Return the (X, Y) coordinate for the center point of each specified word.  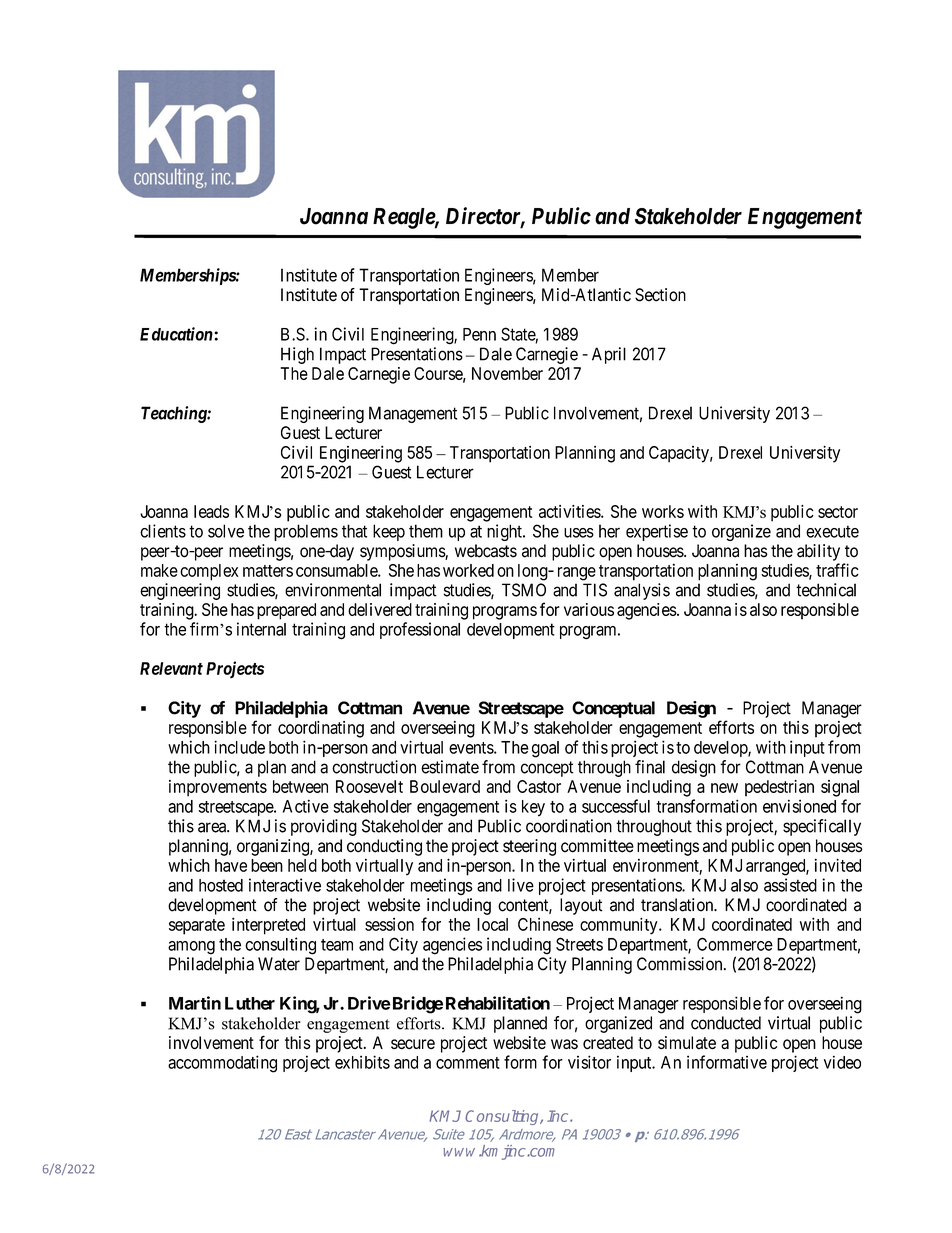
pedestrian (779, 788)
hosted (221, 885)
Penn (479, 334)
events (472, 748)
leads (211, 511)
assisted (790, 885)
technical (826, 590)
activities (570, 511)
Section (660, 295)
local (492, 924)
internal (261, 629)
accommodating (222, 1064)
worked (468, 570)
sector (838, 512)
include (239, 747)
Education (177, 334)
